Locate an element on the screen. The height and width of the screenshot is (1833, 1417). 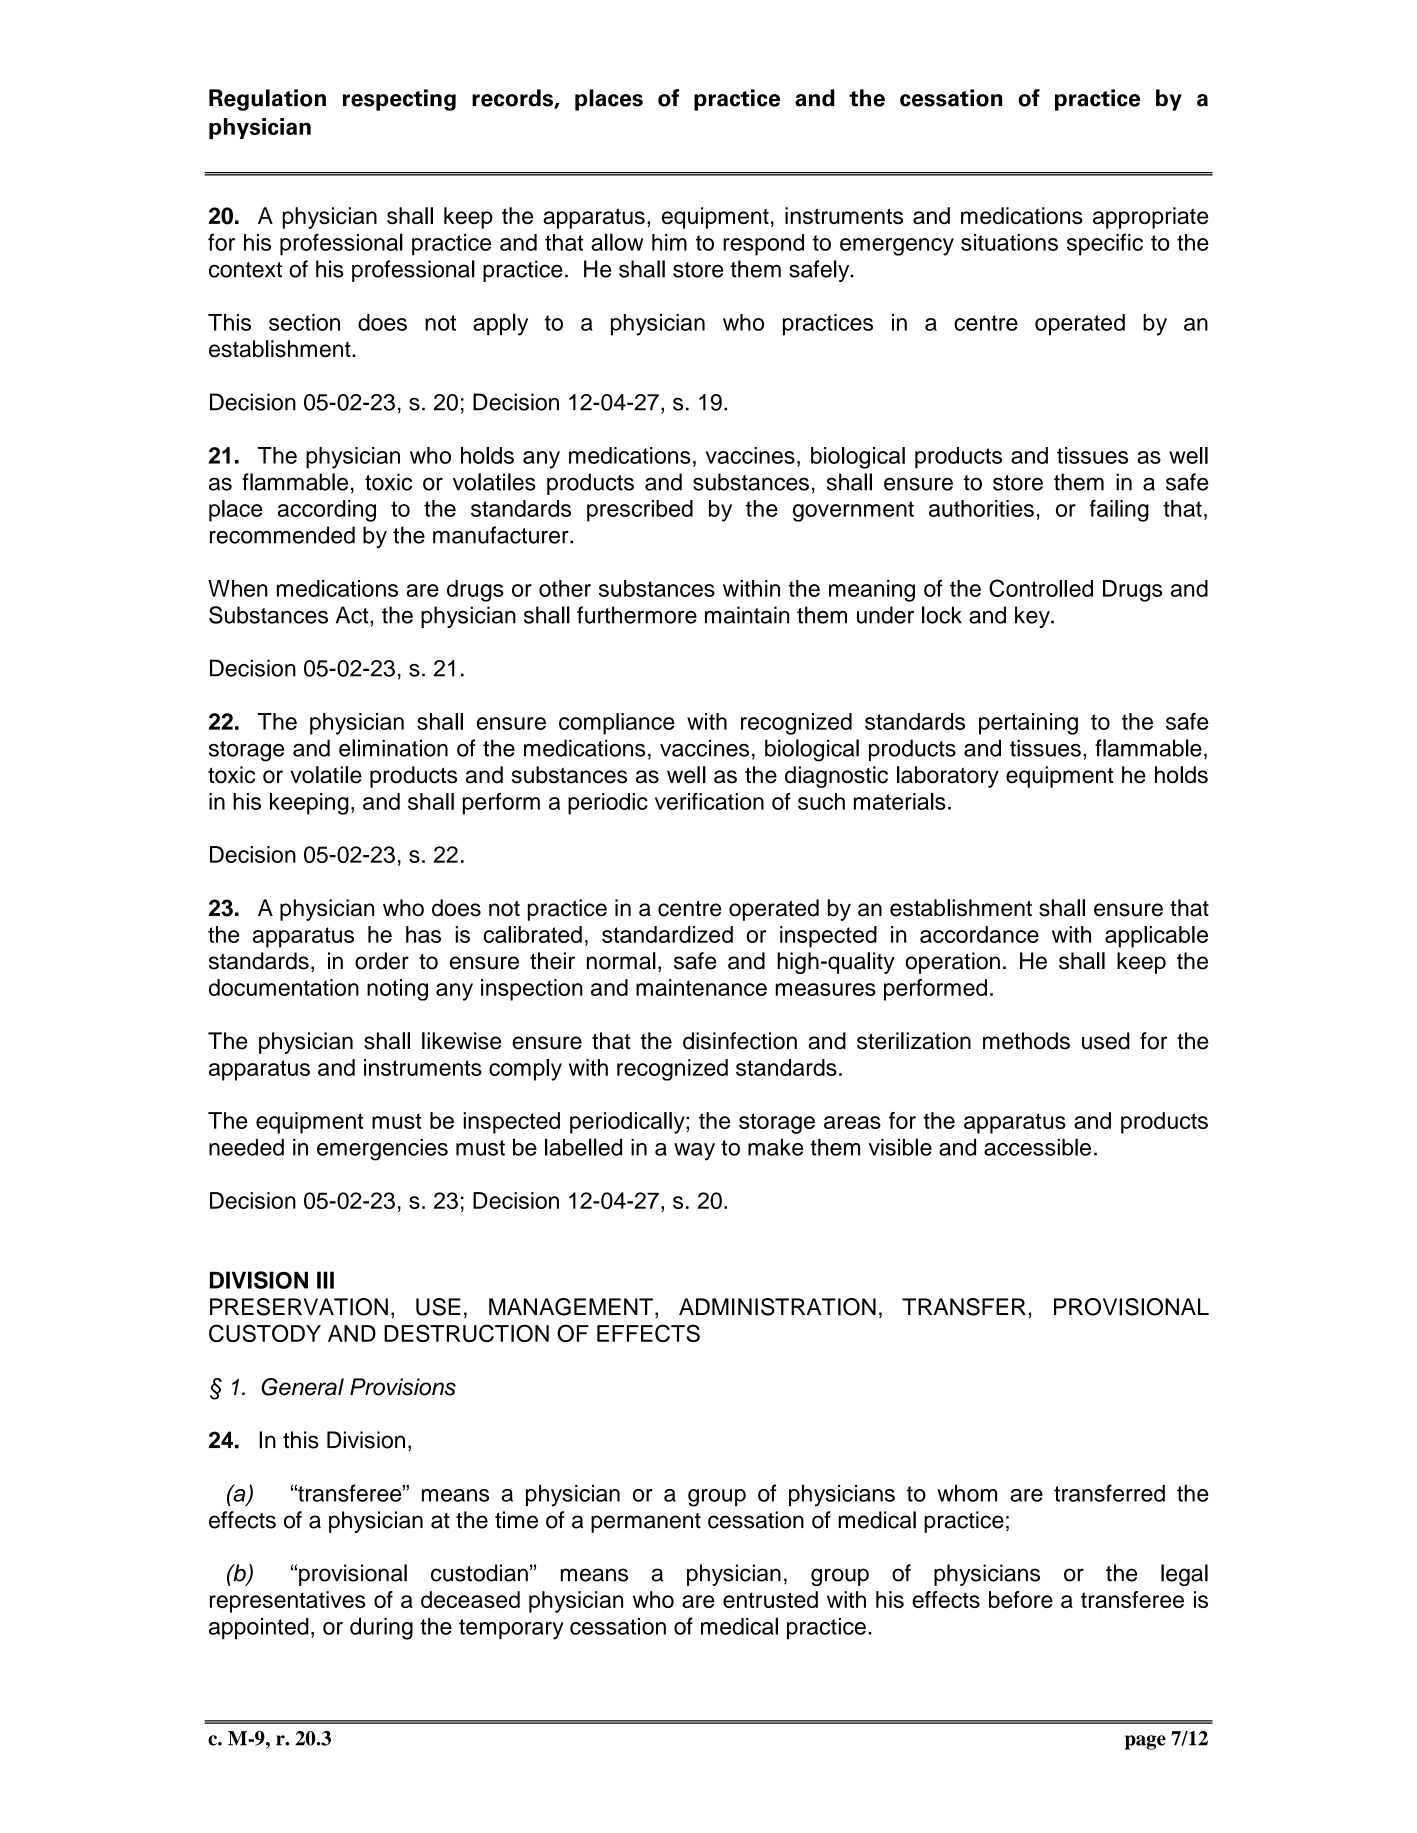
according is located at coordinates (327, 511).
